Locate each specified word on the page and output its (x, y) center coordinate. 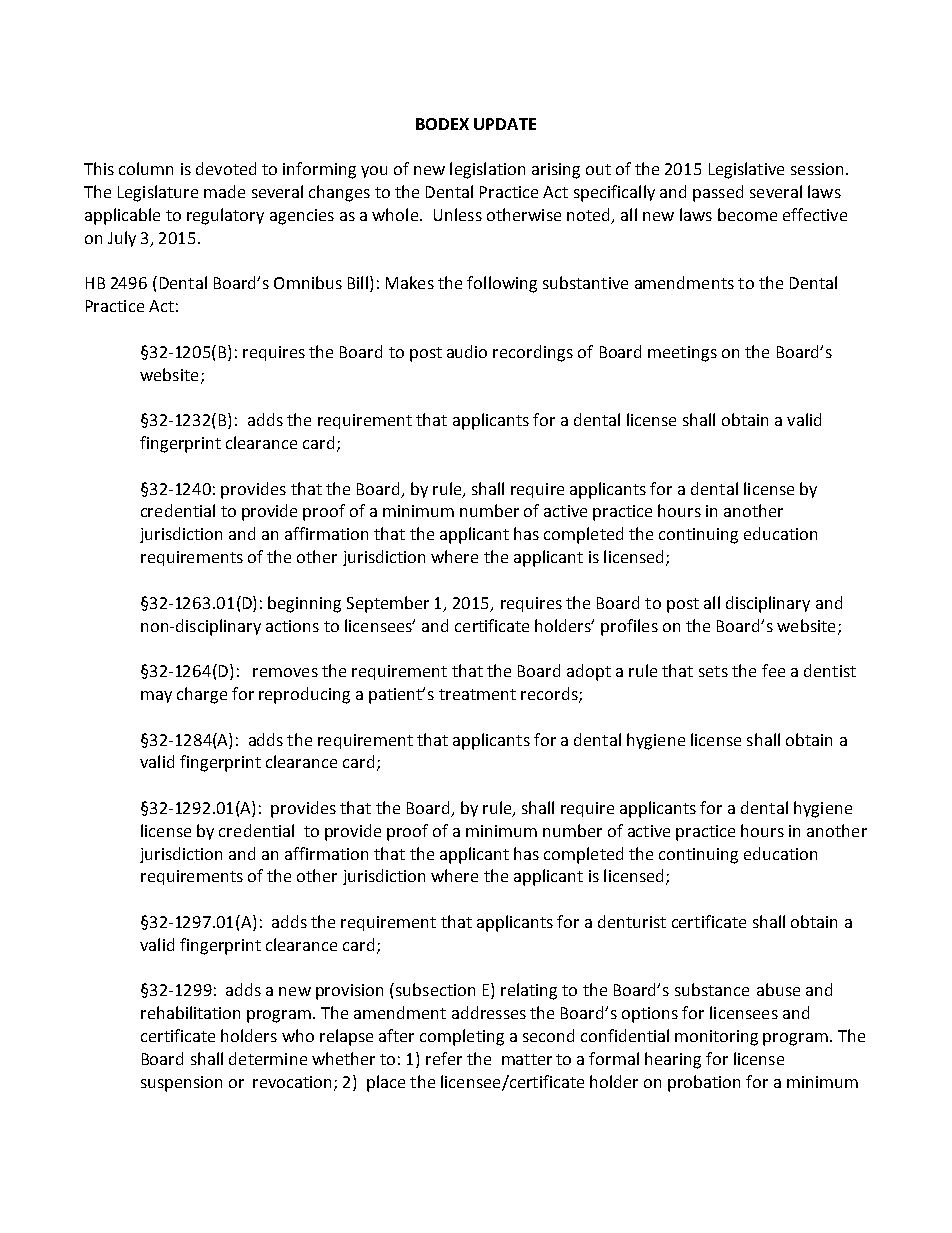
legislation (487, 170)
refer (444, 1058)
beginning (304, 604)
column (146, 168)
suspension (181, 1084)
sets (713, 671)
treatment (477, 694)
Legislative (746, 170)
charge (202, 695)
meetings (682, 354)
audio (467, 351)
